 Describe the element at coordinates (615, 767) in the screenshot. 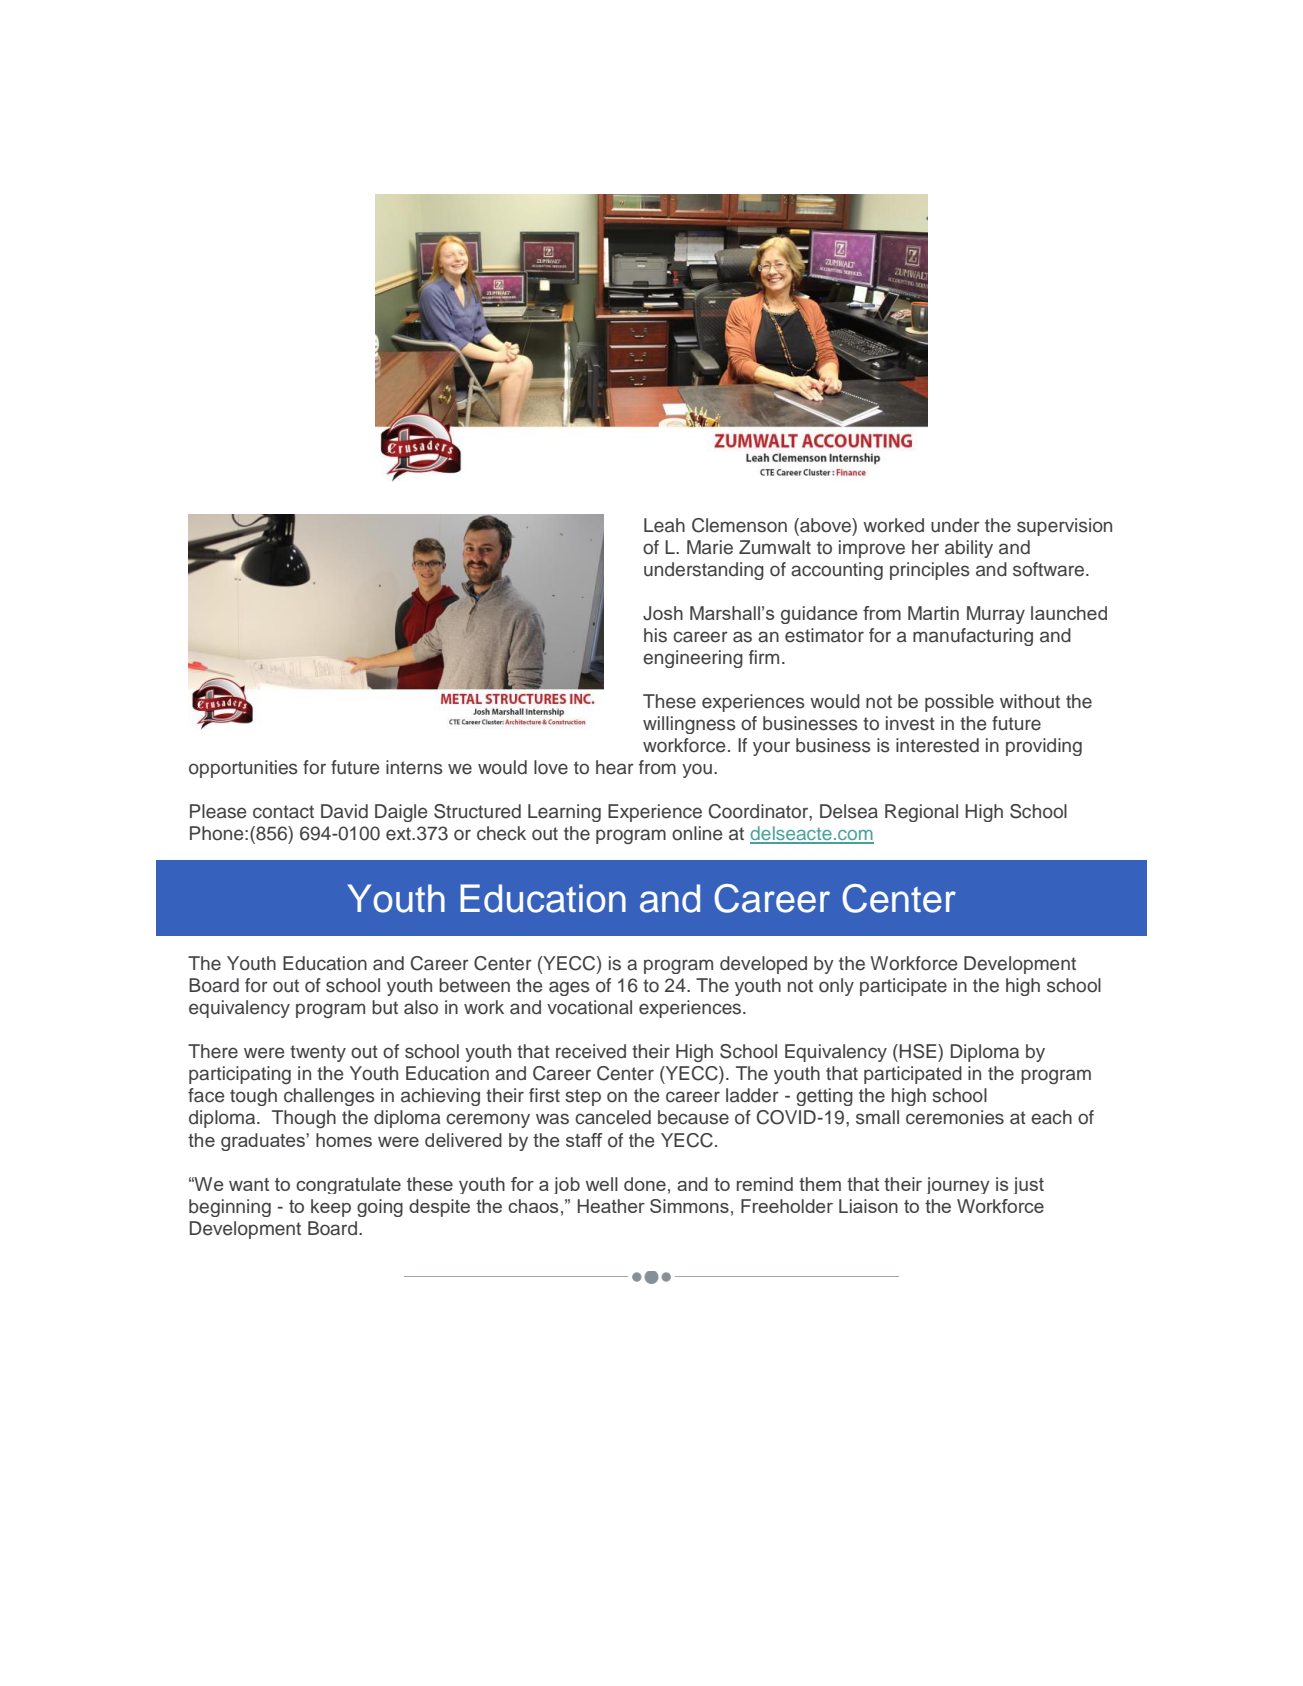

I see `hear` at that location.
